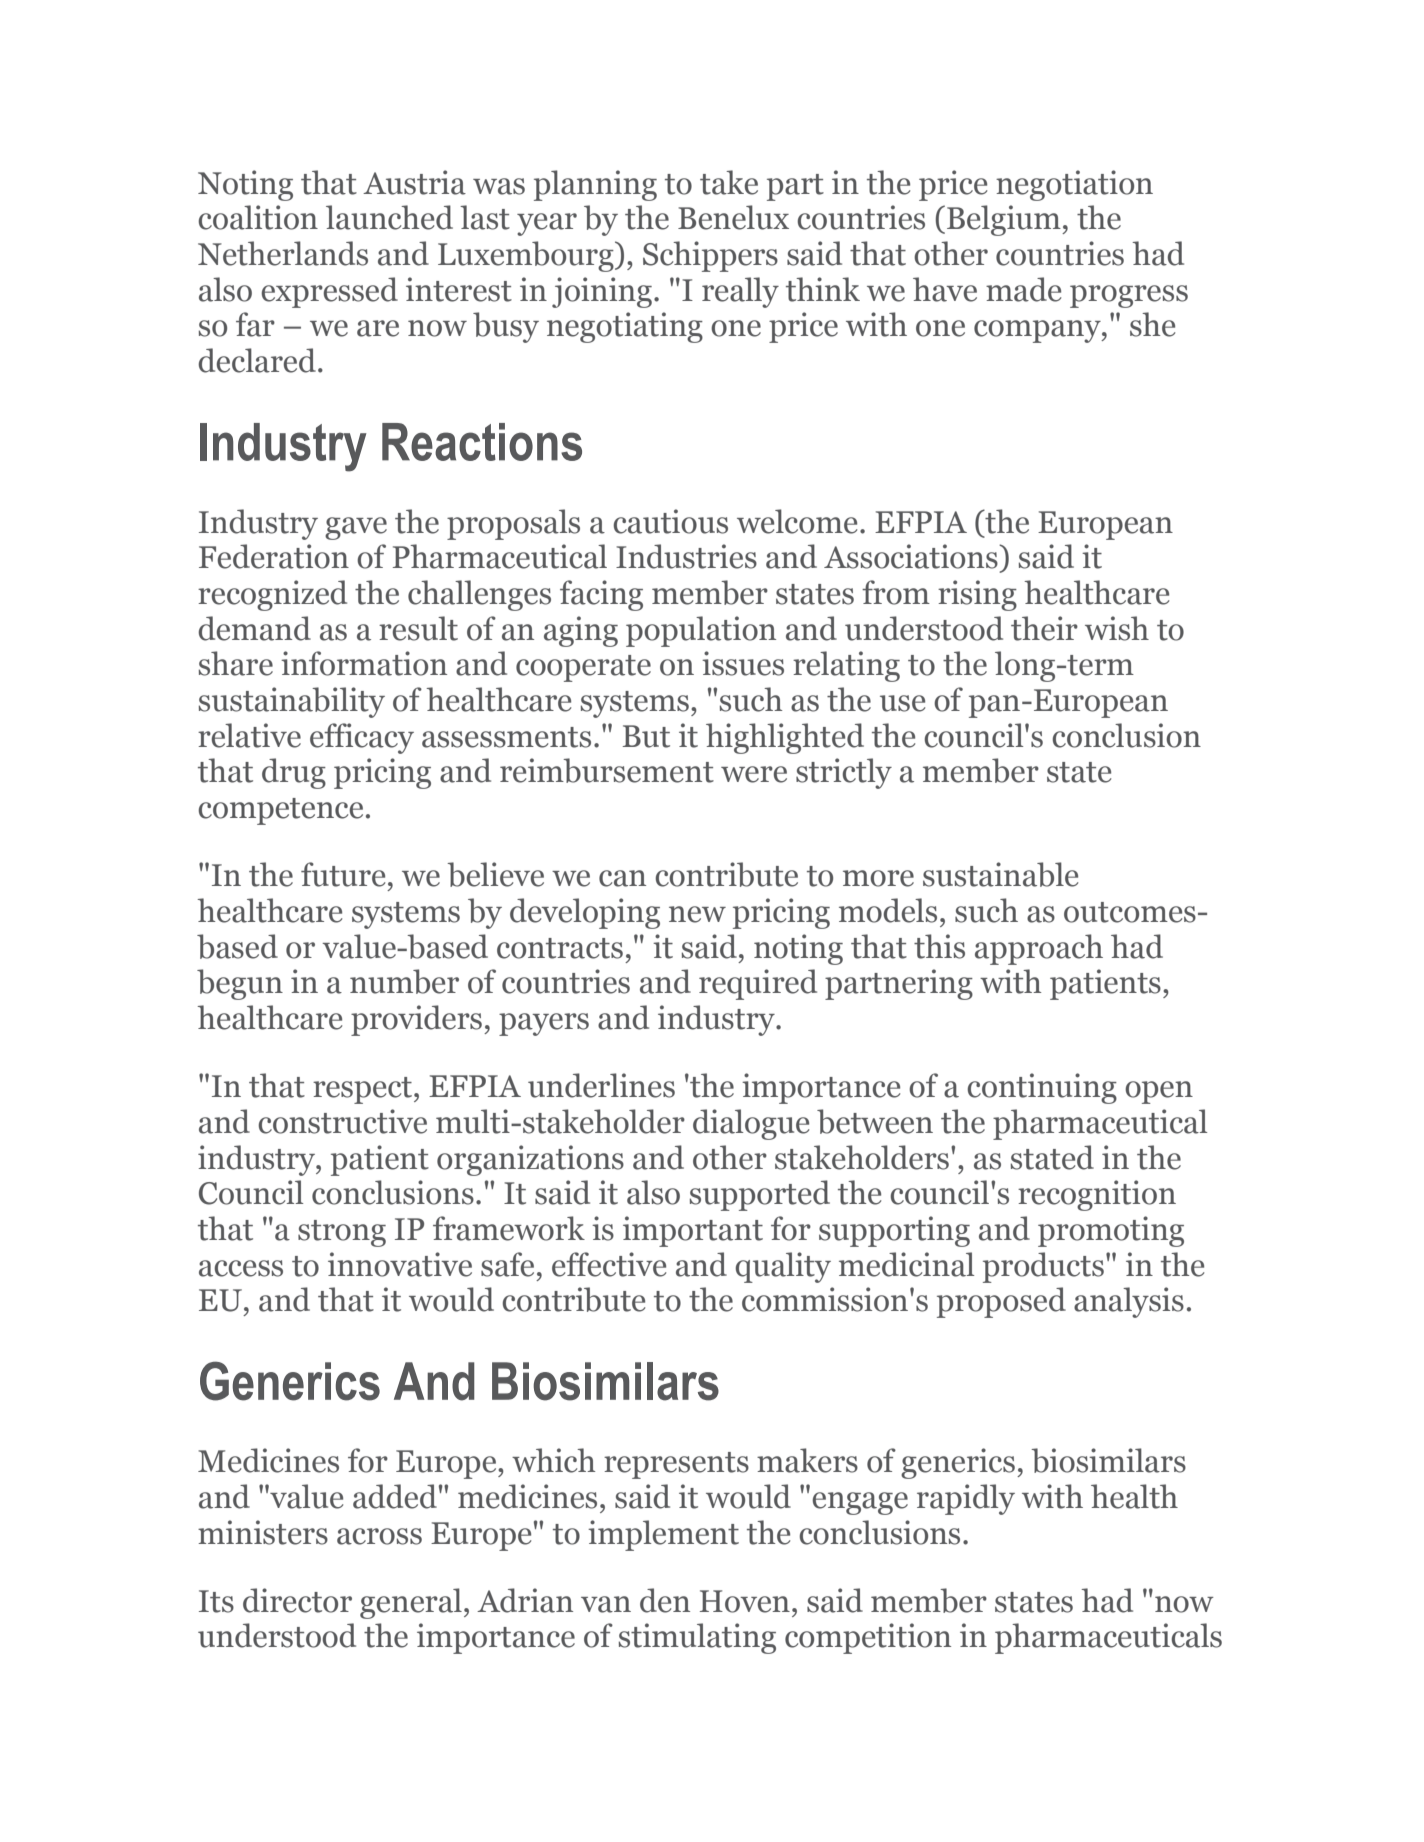  What do you see at coordinates (343, 874) in the image?
I see `future` at bounding box center [343, 874].
